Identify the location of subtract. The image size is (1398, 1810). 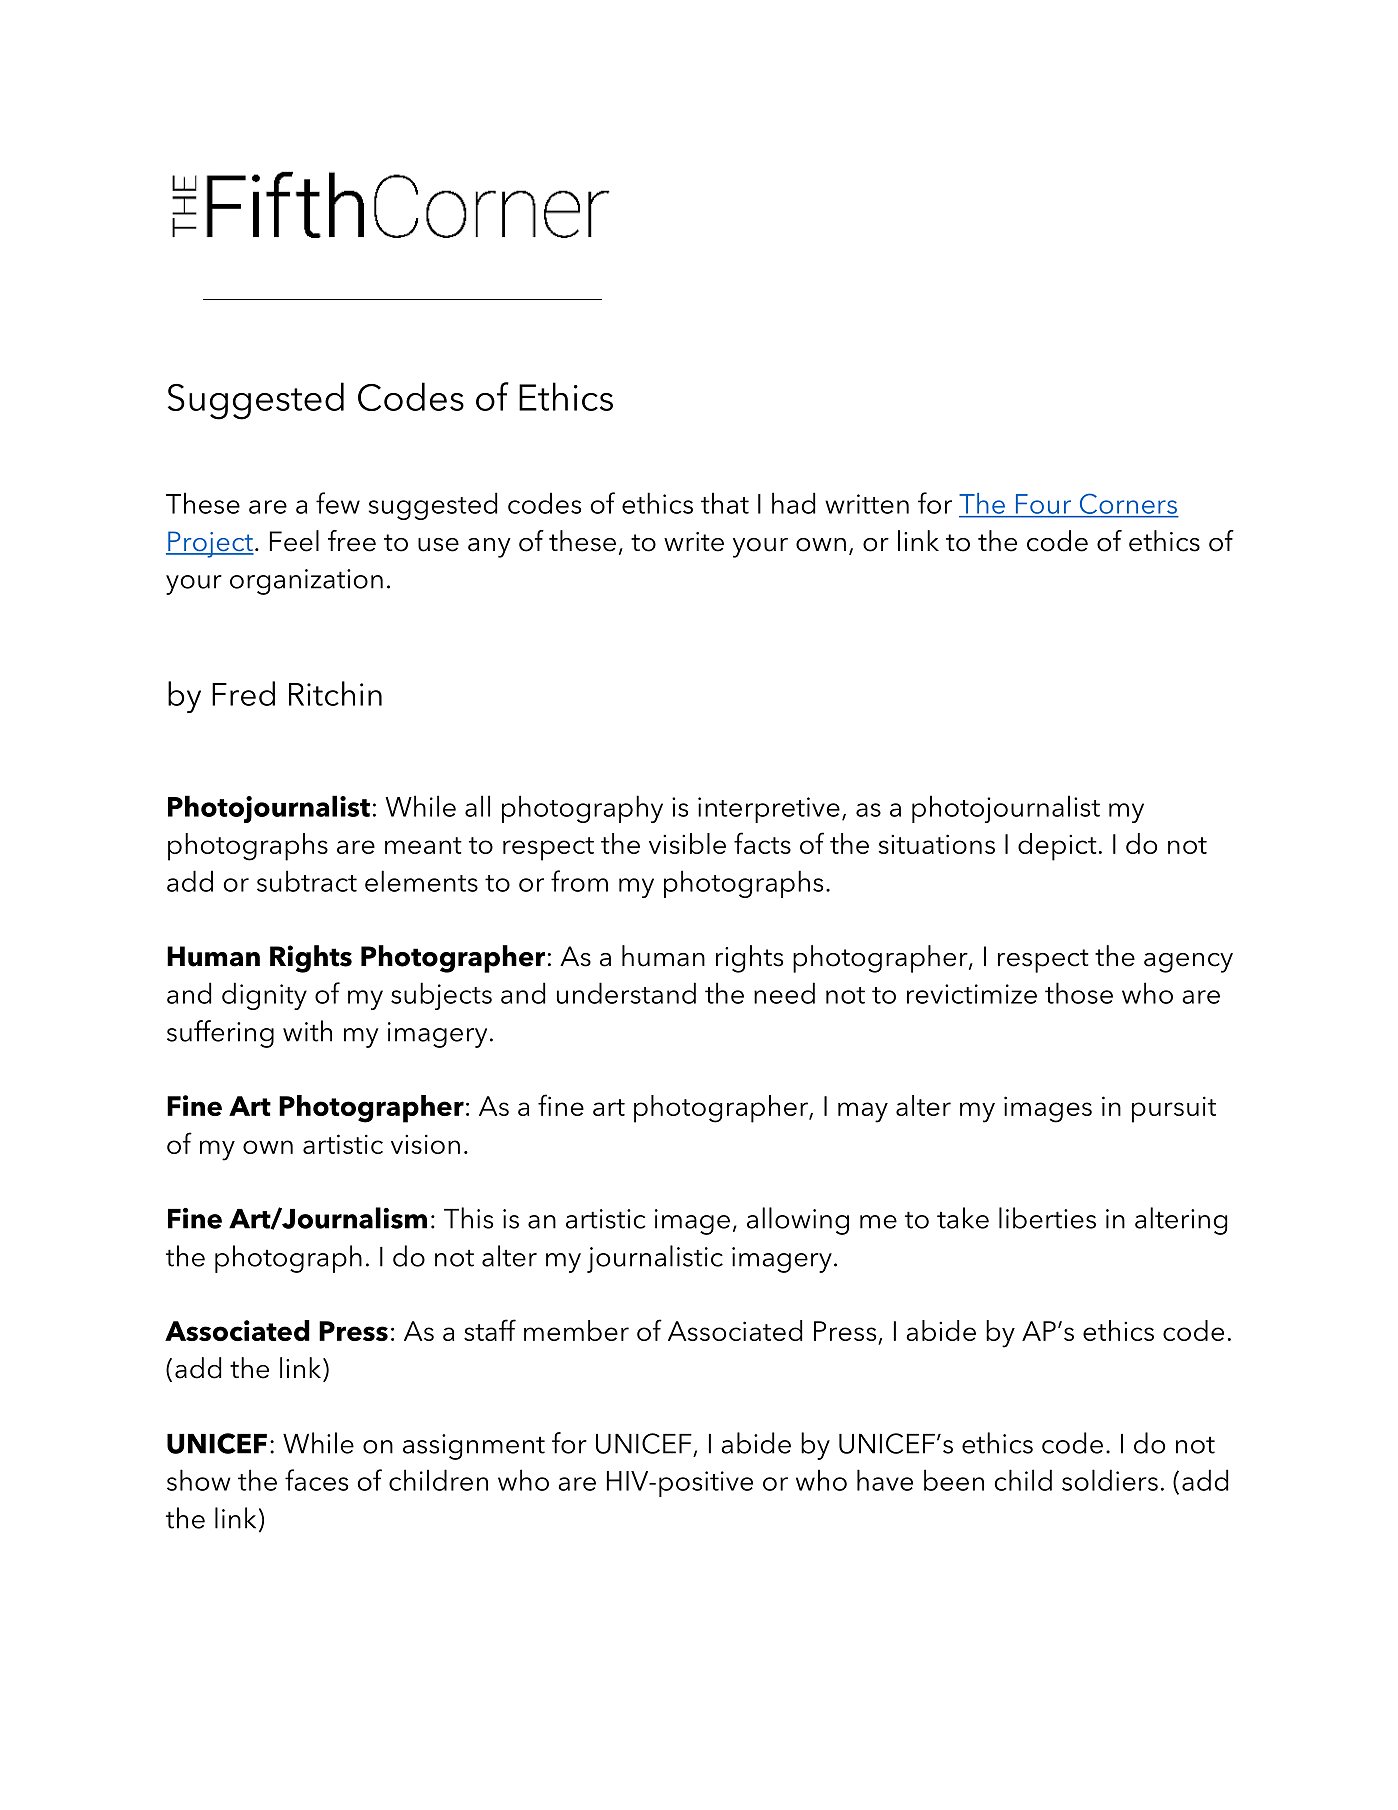
(307, 881).
